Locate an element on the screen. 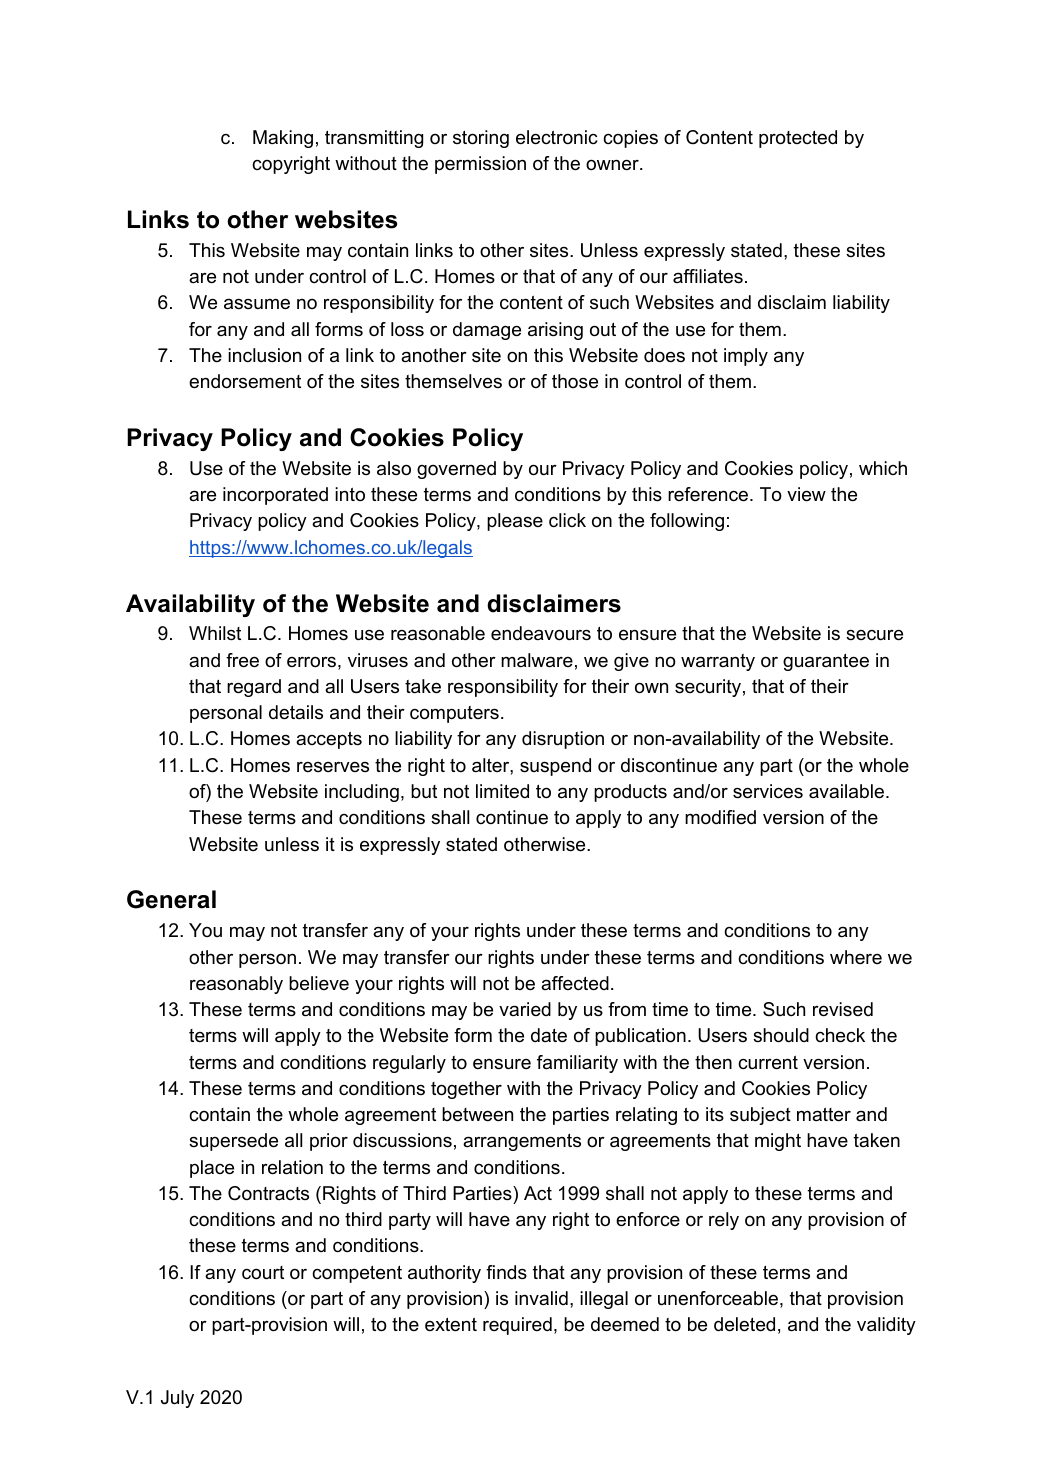  please is located at coordinates (515, 522).
